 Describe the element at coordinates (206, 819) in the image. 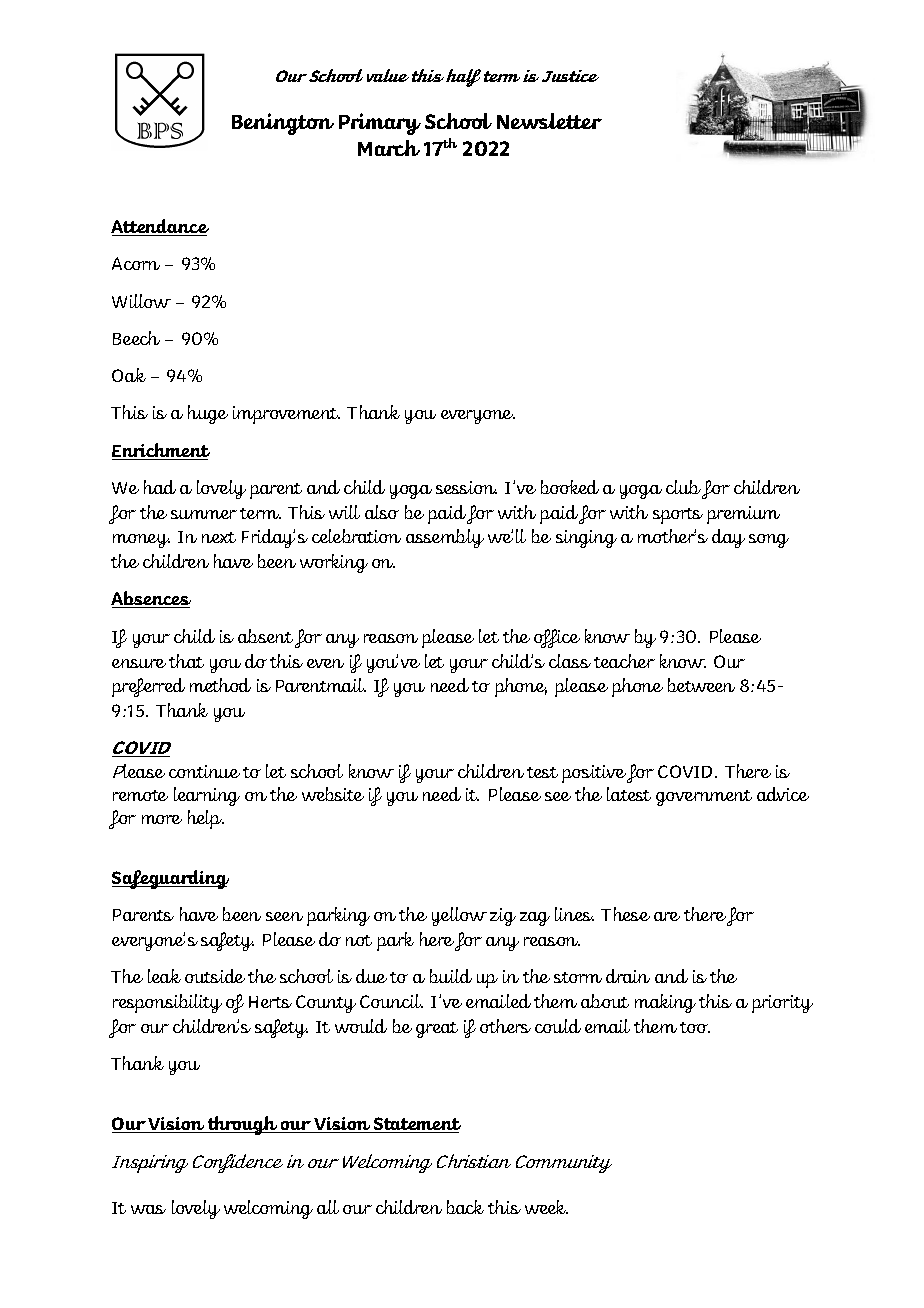

I see `help` at that location.
